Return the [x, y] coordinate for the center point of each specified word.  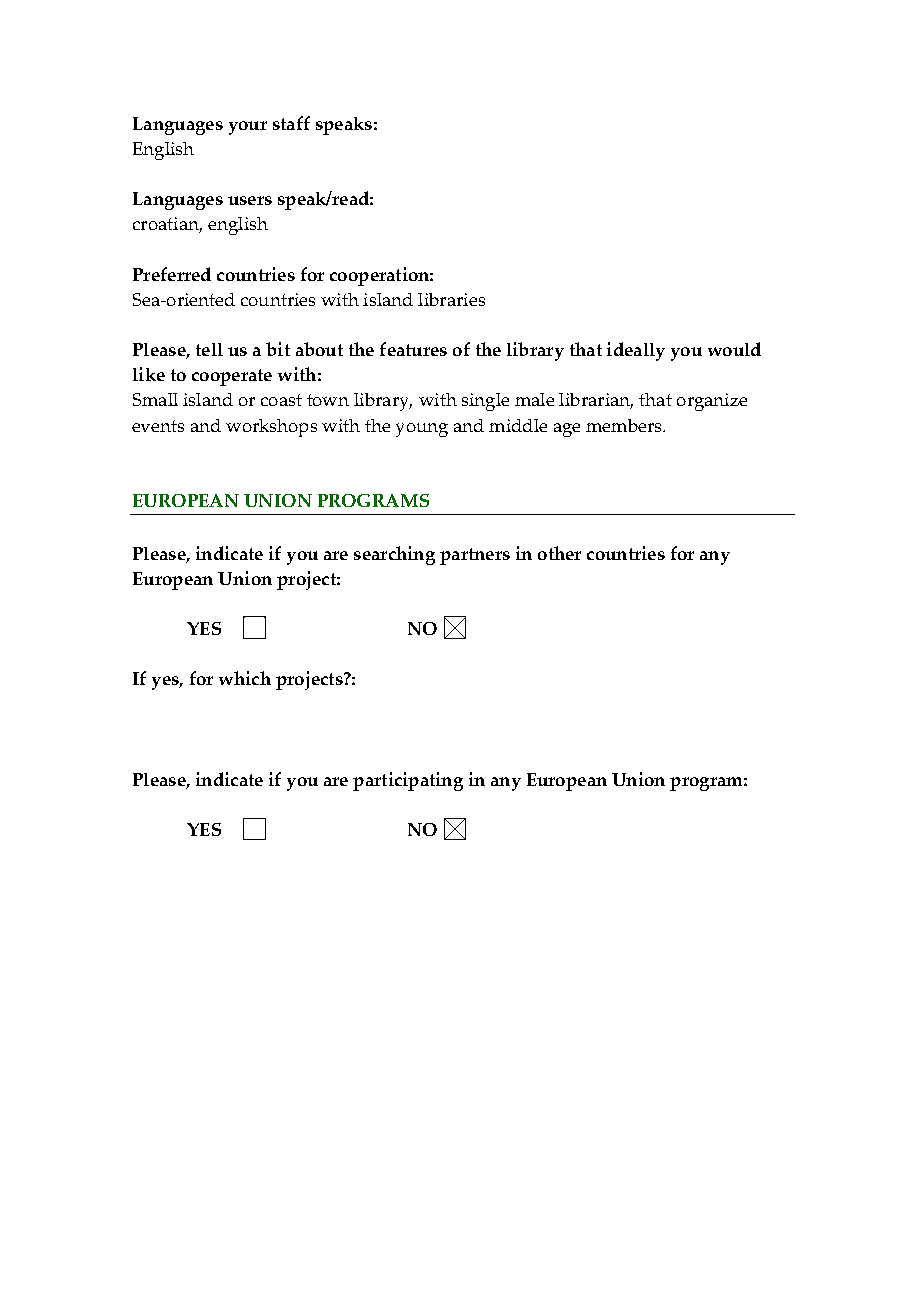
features [413, 349]
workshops [271, 428]
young [422, 430]
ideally [636, 351]
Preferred [172, 274]
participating [408, 781]
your [248, 128]
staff [291, 123]
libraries [451, 299]
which [245, 678]
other [559, 553]
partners [475, 556]
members [625, 425]
